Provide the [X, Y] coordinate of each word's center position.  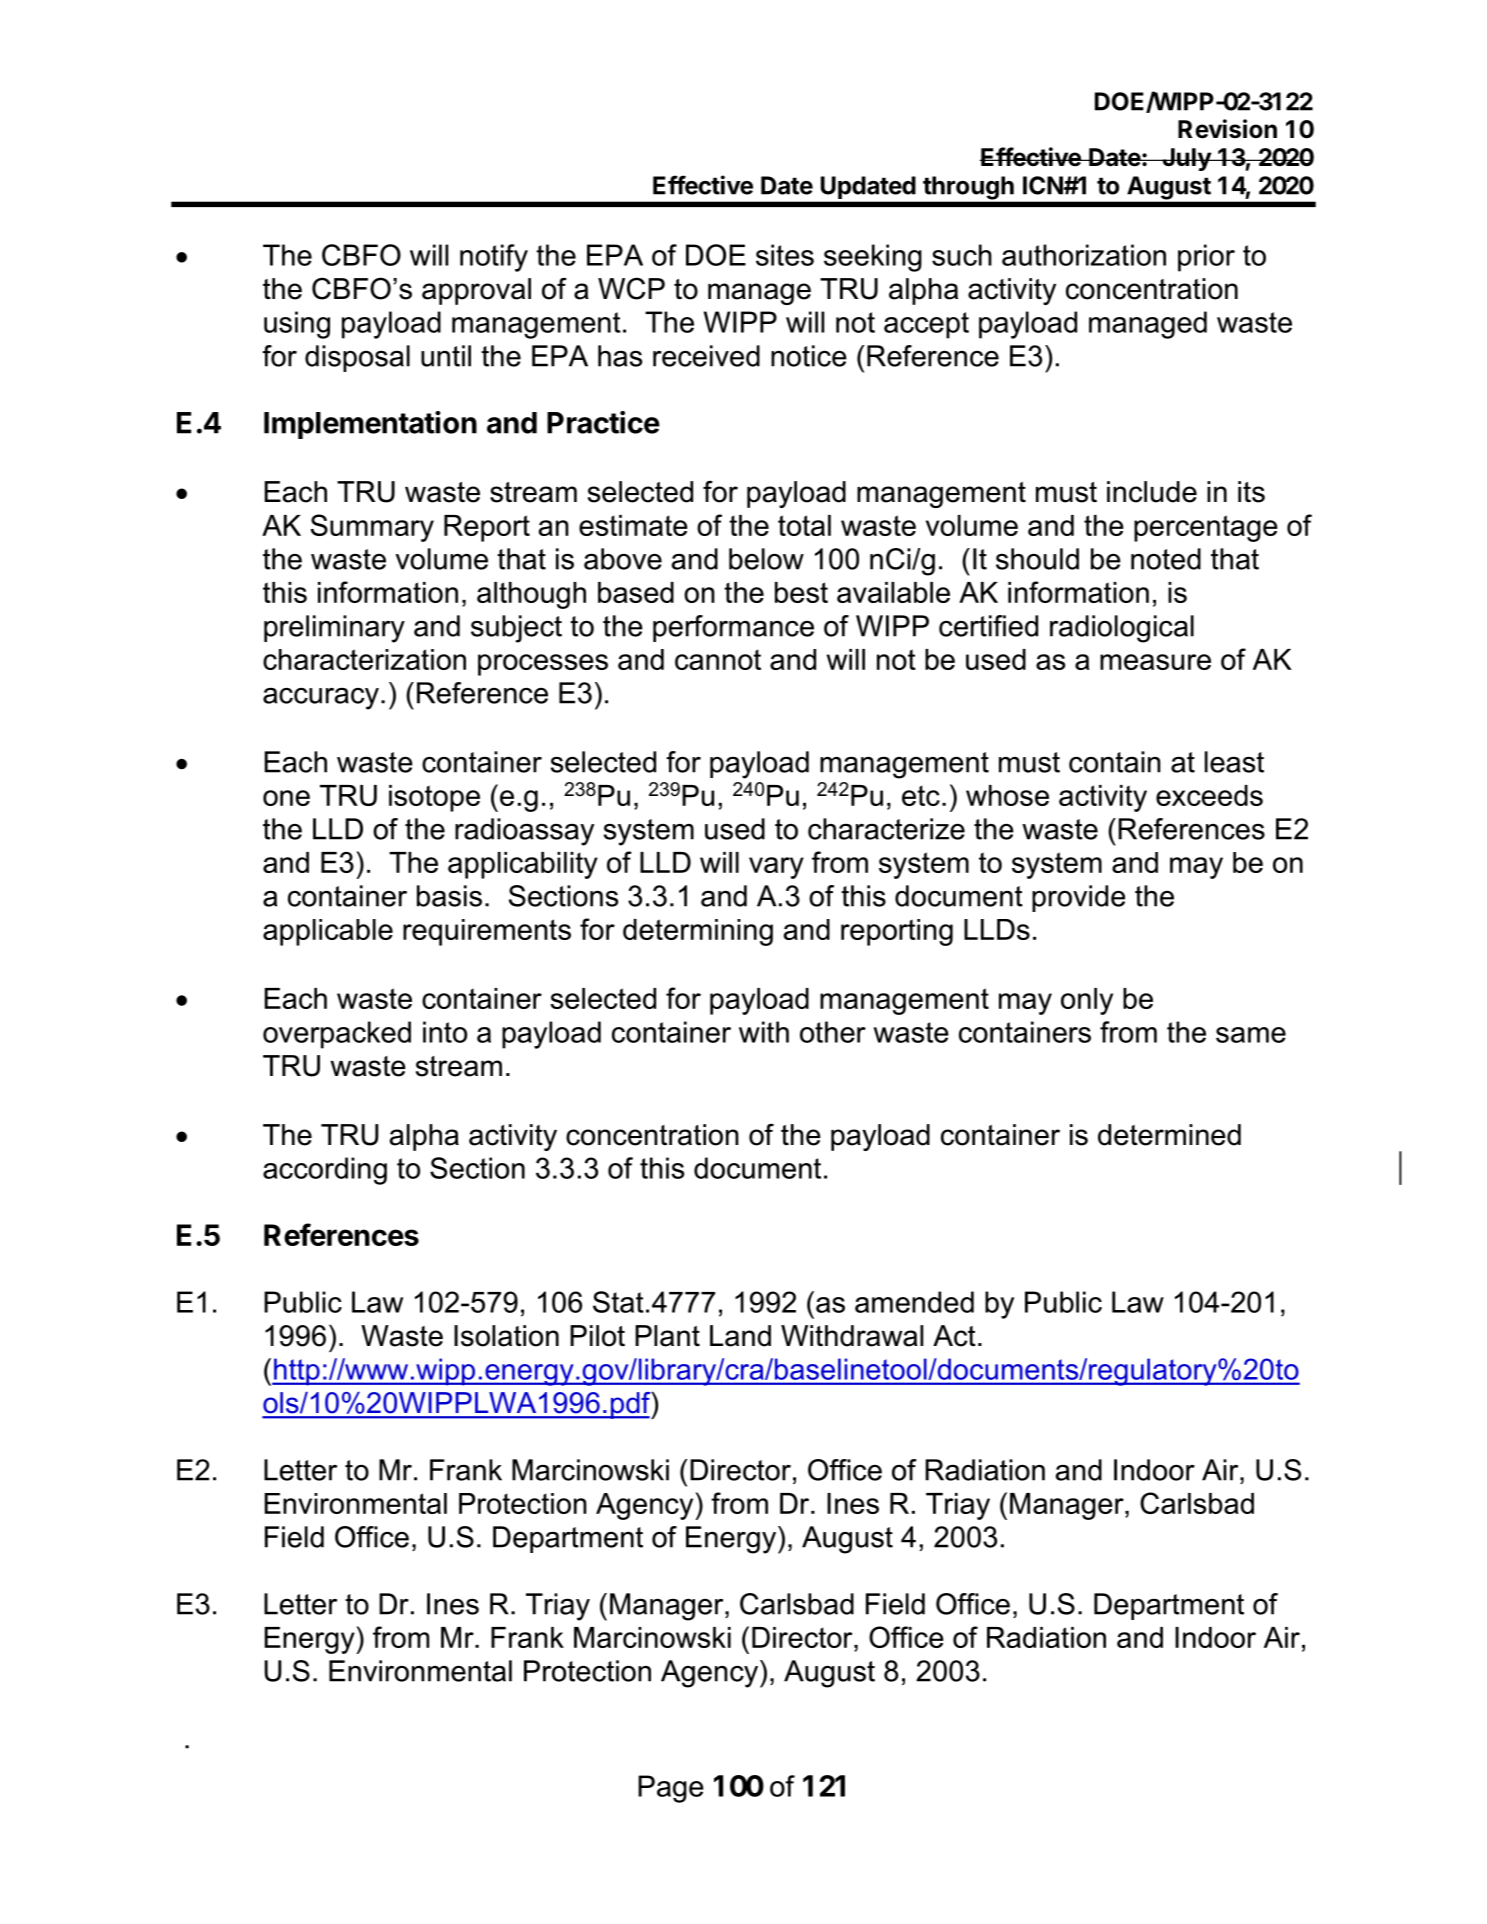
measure [1155, 662]
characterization [364, 659]
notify [494, 258]
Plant [667, 1336]
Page [671, 1789]
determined [1169, 1135]
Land [740, 1336]
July [1186, 159]
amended [914, 1302]
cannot [718, 659]
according [325, 1171]
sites [785, 255]
